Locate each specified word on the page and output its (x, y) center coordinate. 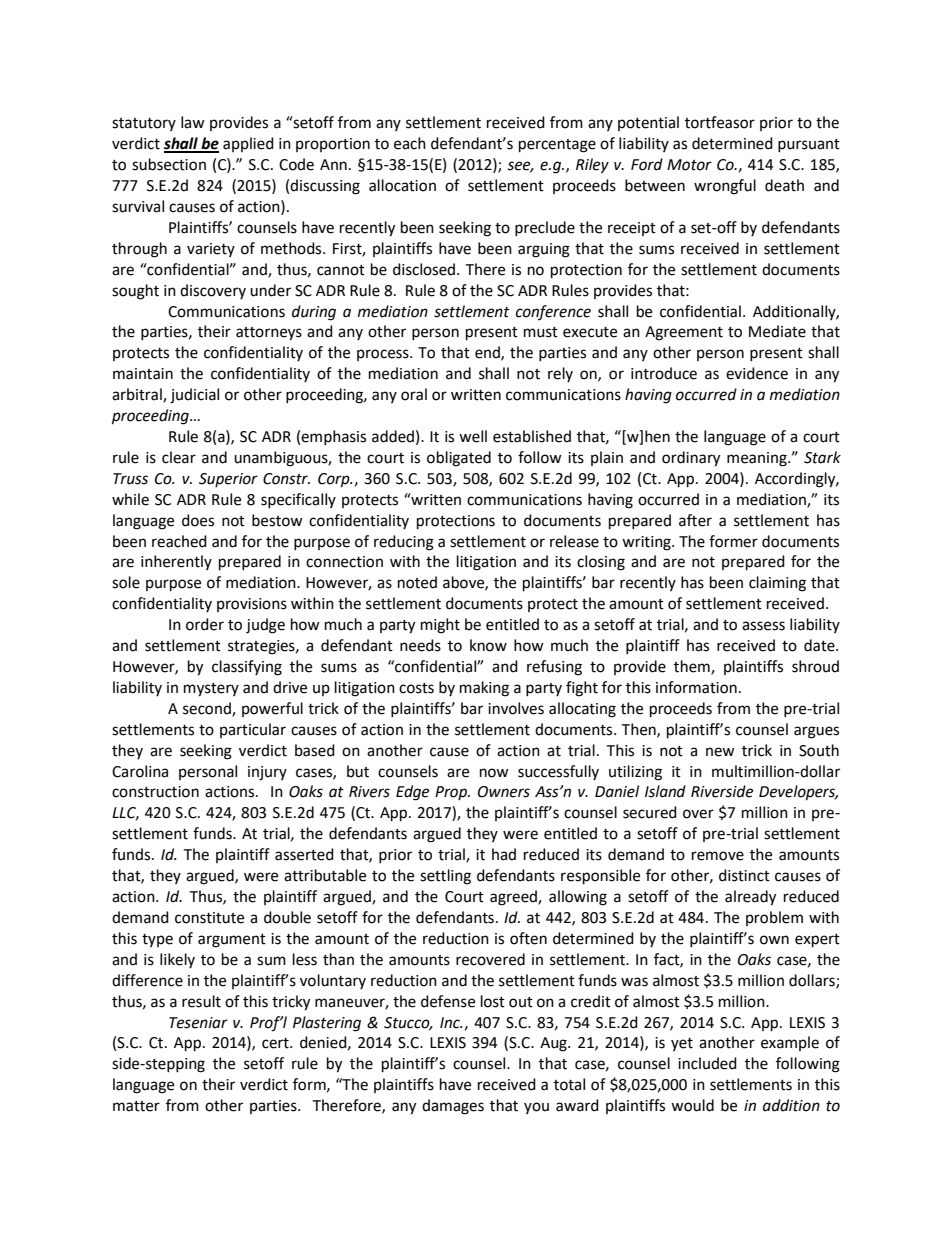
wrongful (725, 187)
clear (179, 457)
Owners (504, 792)
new (720, 752)
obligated (459, 459)
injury (267, 773)
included (707, 1063)
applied (248, 144)
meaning (758, 459)
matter (136, 1106)
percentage (557, 146)
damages (453, 1107)
